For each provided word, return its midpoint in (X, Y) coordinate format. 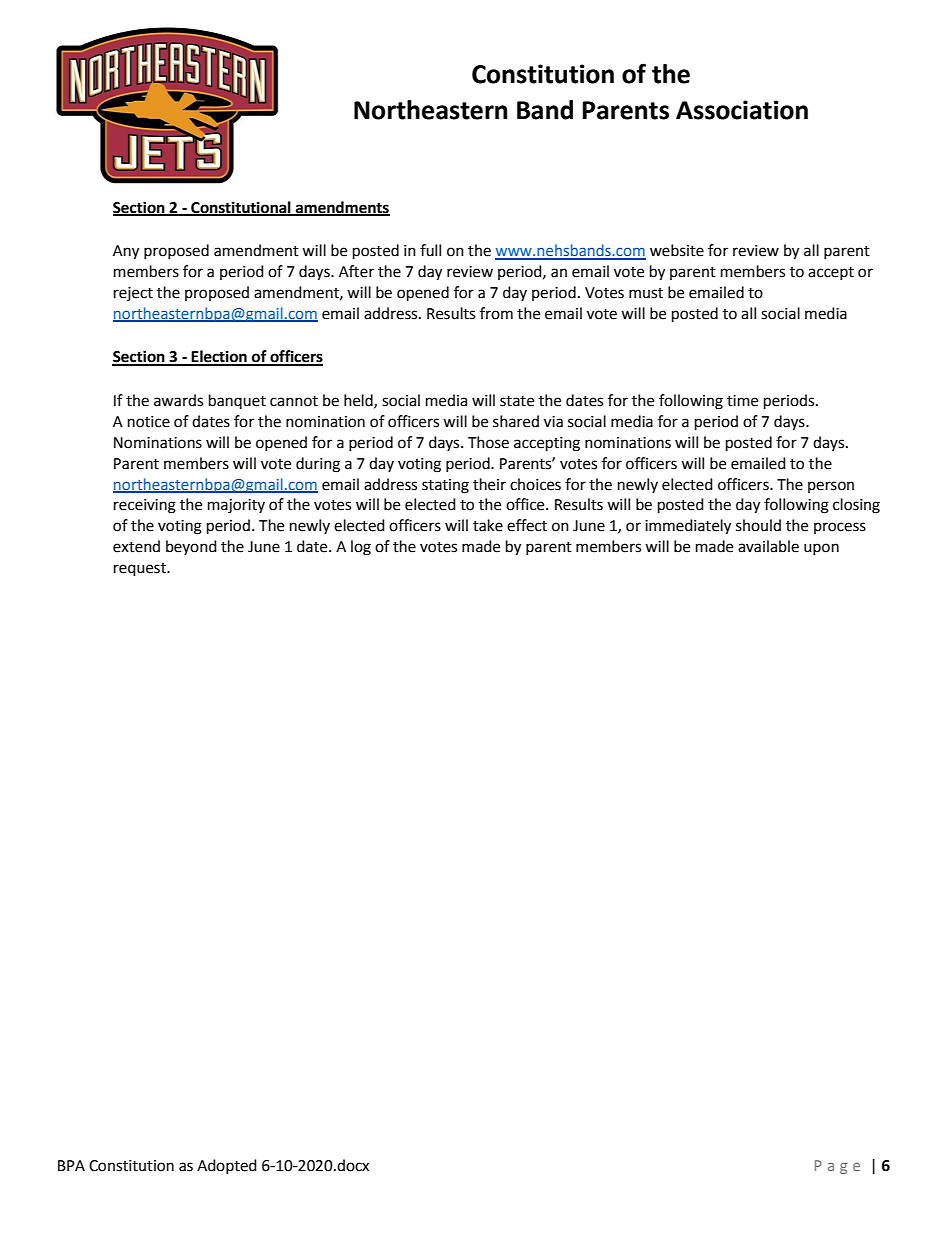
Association (742, 110)
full (430, 250)
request (141, 570)
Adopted (227, 1166)
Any (126, 252)
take (488, 525)
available (768, 546)
